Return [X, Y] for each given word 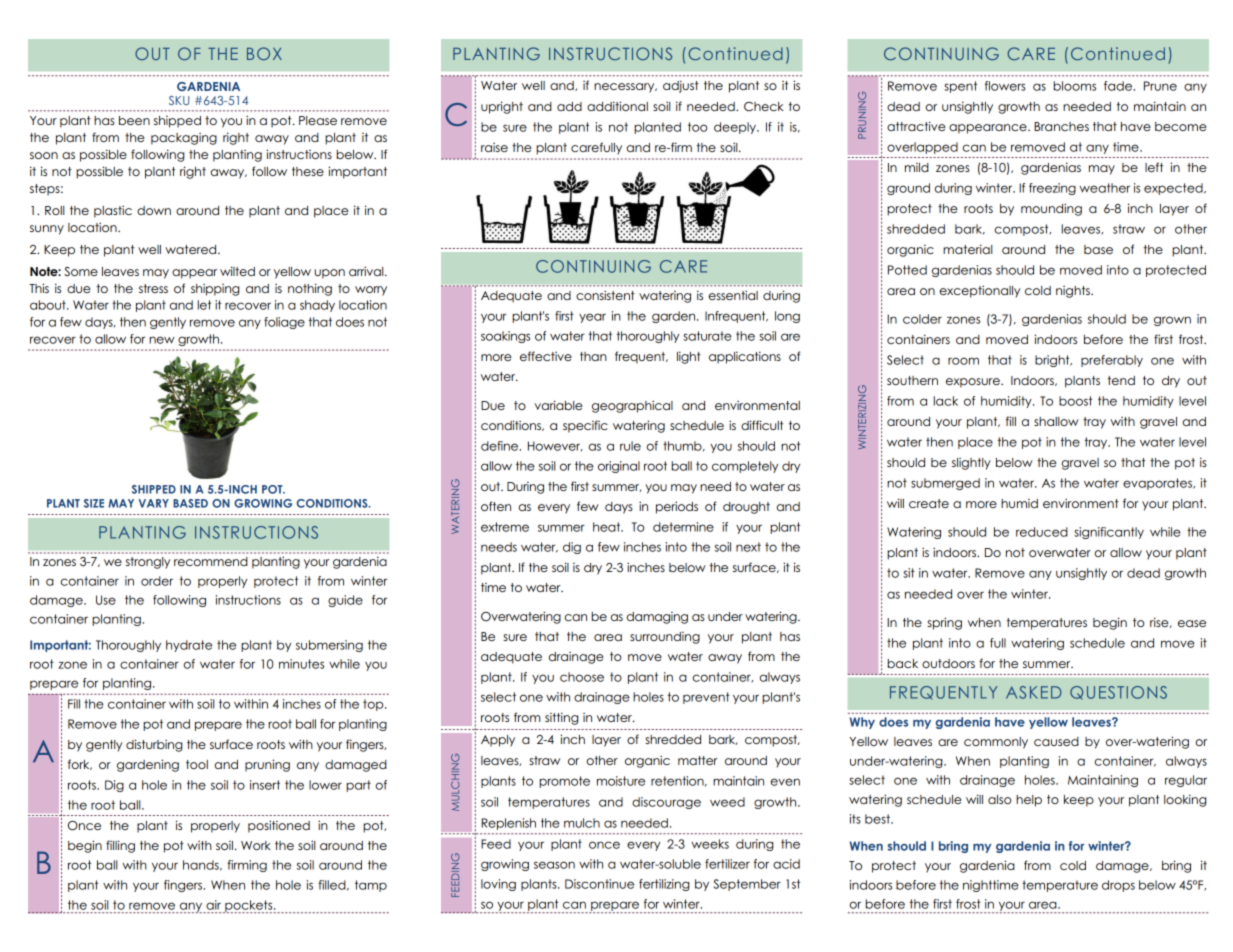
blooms [1075, 86]
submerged [945, 484]
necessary [625, 88]
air [213, 905]
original [619, 467]
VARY [153, 503]
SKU [179, 100]
